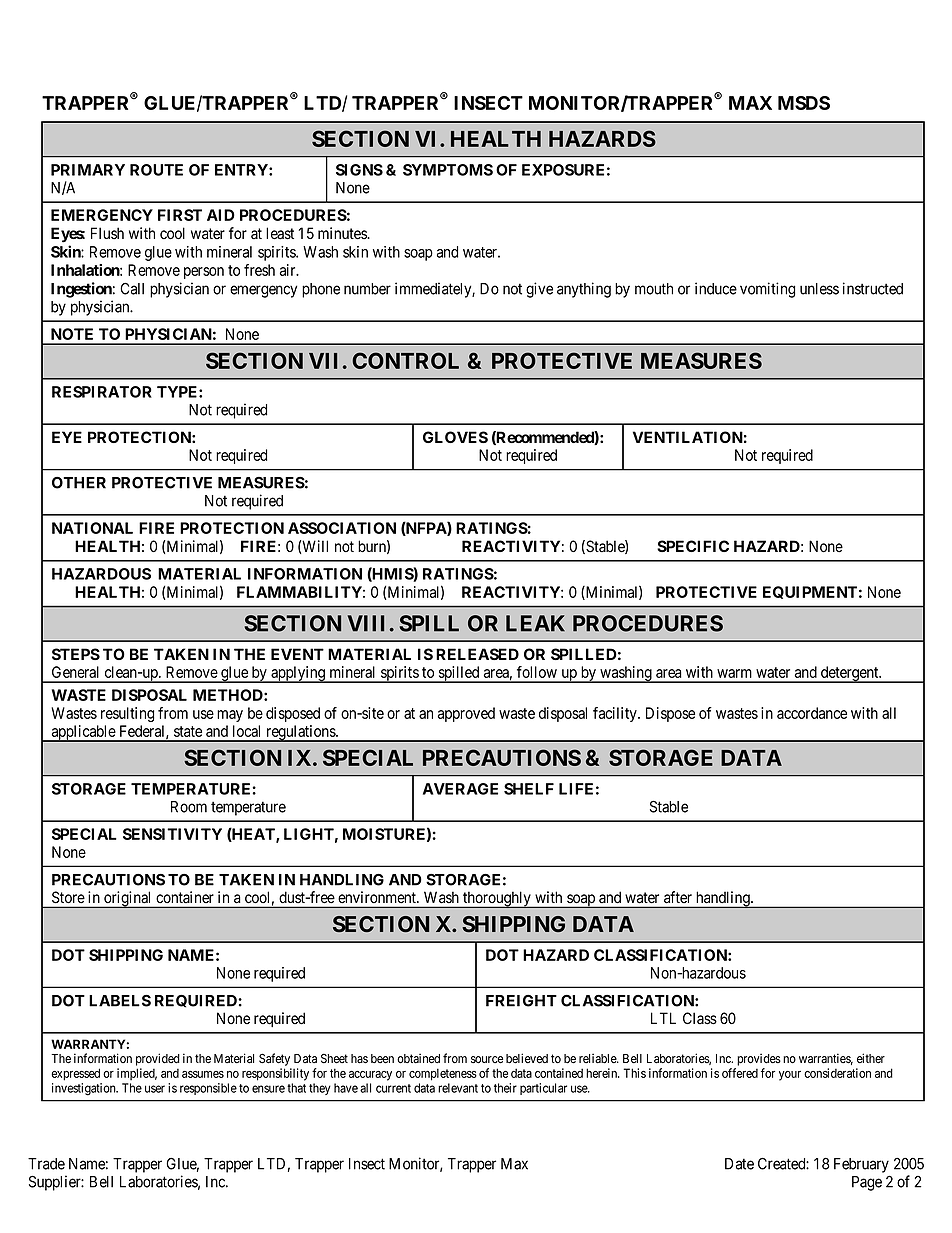  What do you see at coordinates (128, 899) in the page?
I see `original` at bounding box center [128, 899].
